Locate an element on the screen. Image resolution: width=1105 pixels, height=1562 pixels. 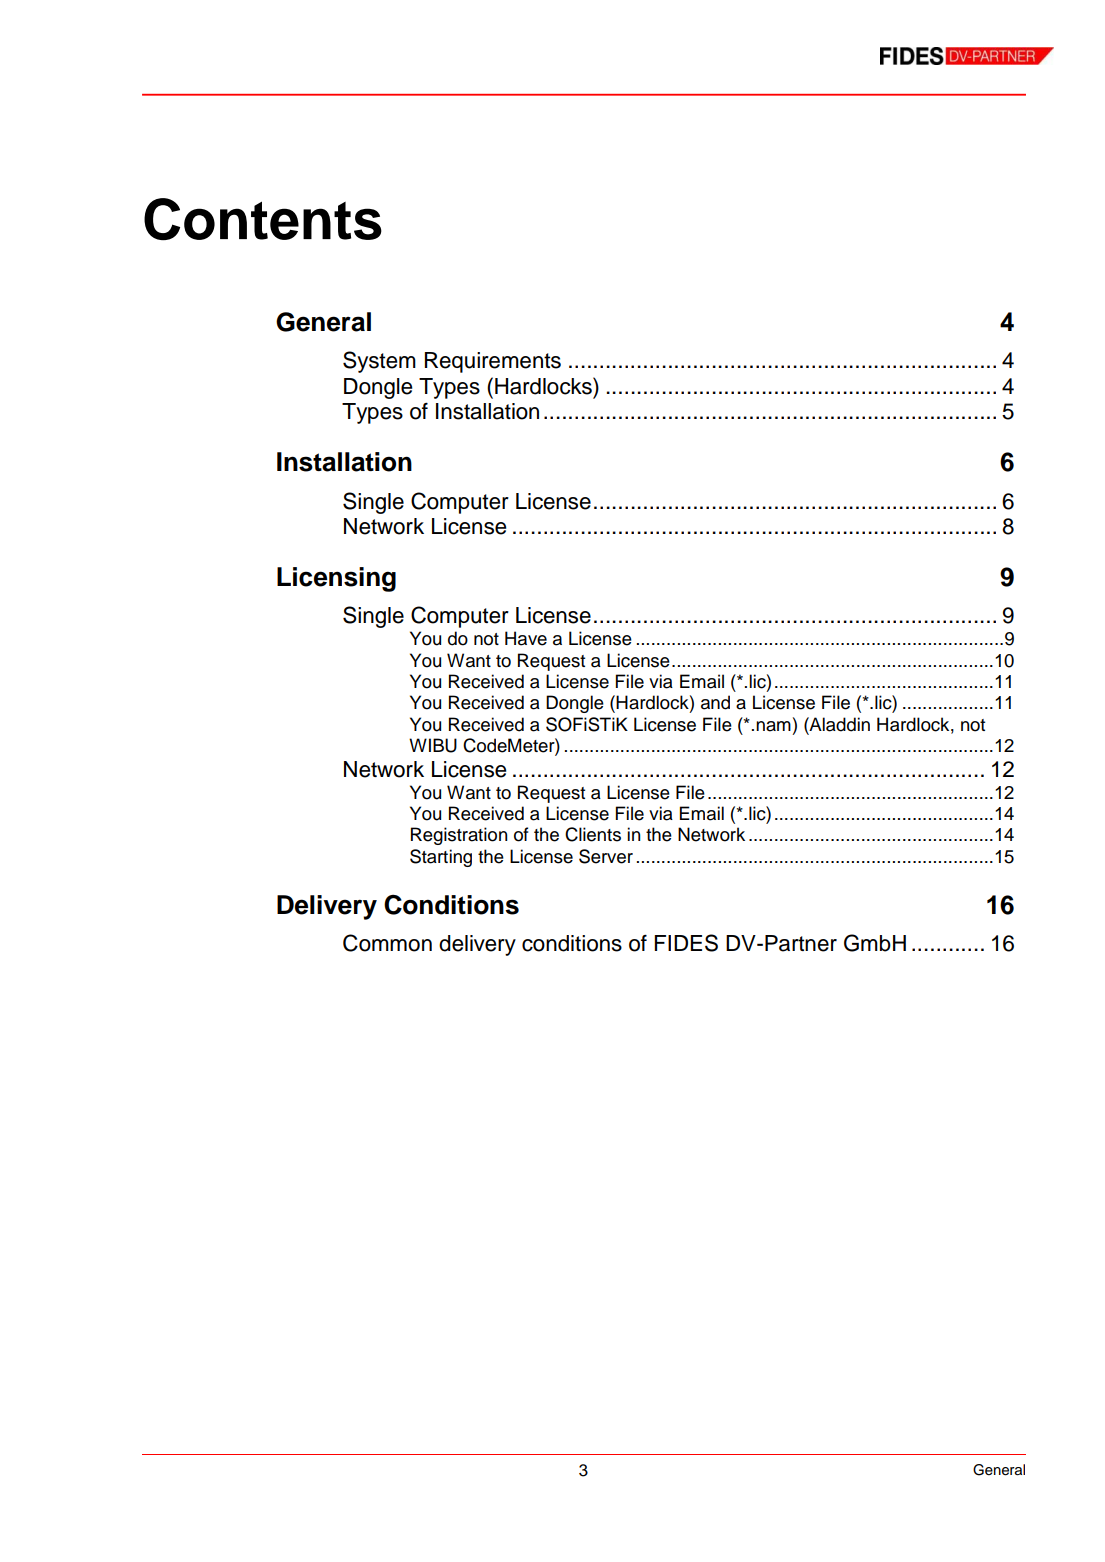
Contents is located at coordinates (263, 219).
